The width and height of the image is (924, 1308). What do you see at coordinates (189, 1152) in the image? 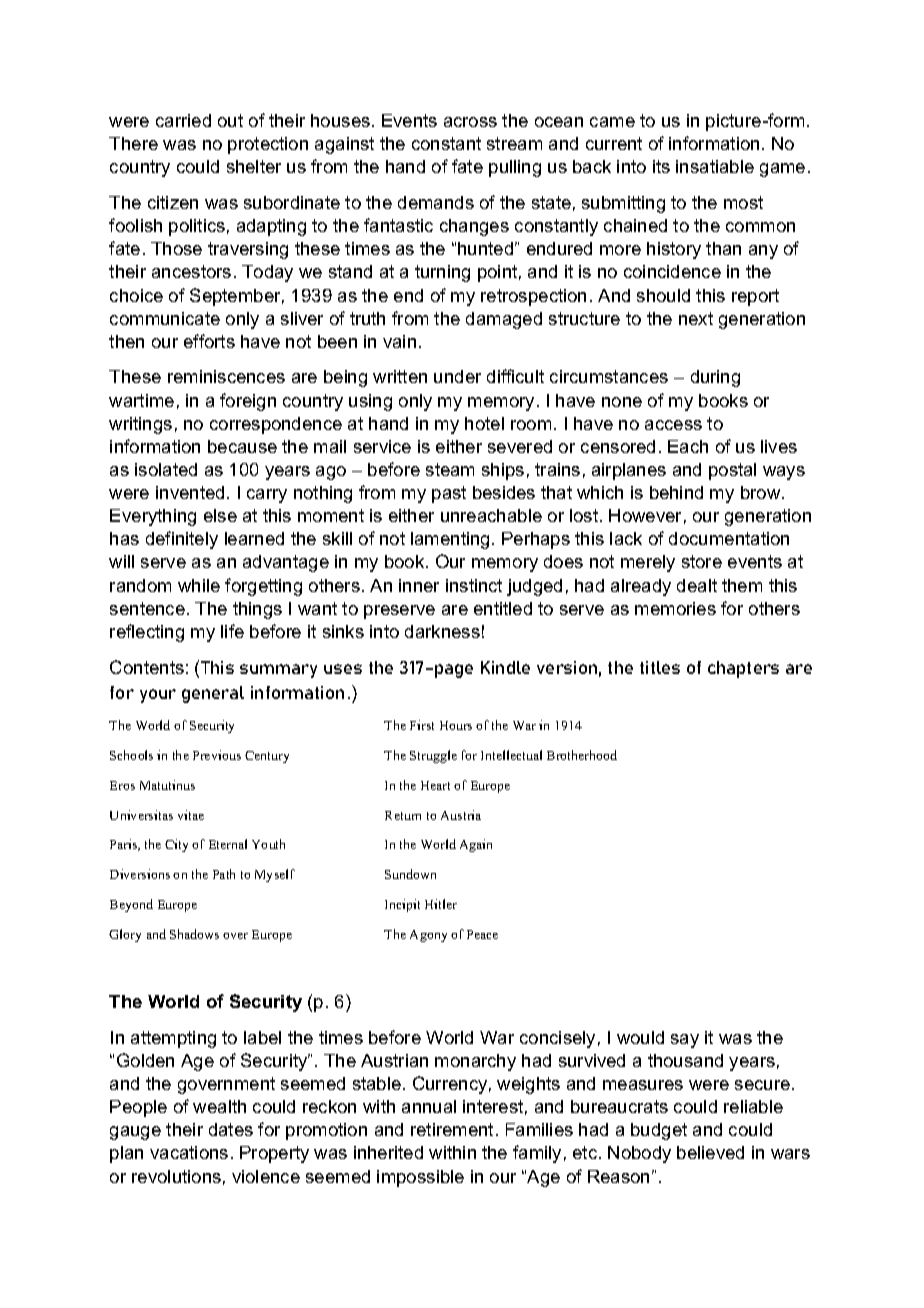
I see `vacations` at bounding box center [189, 1152].
